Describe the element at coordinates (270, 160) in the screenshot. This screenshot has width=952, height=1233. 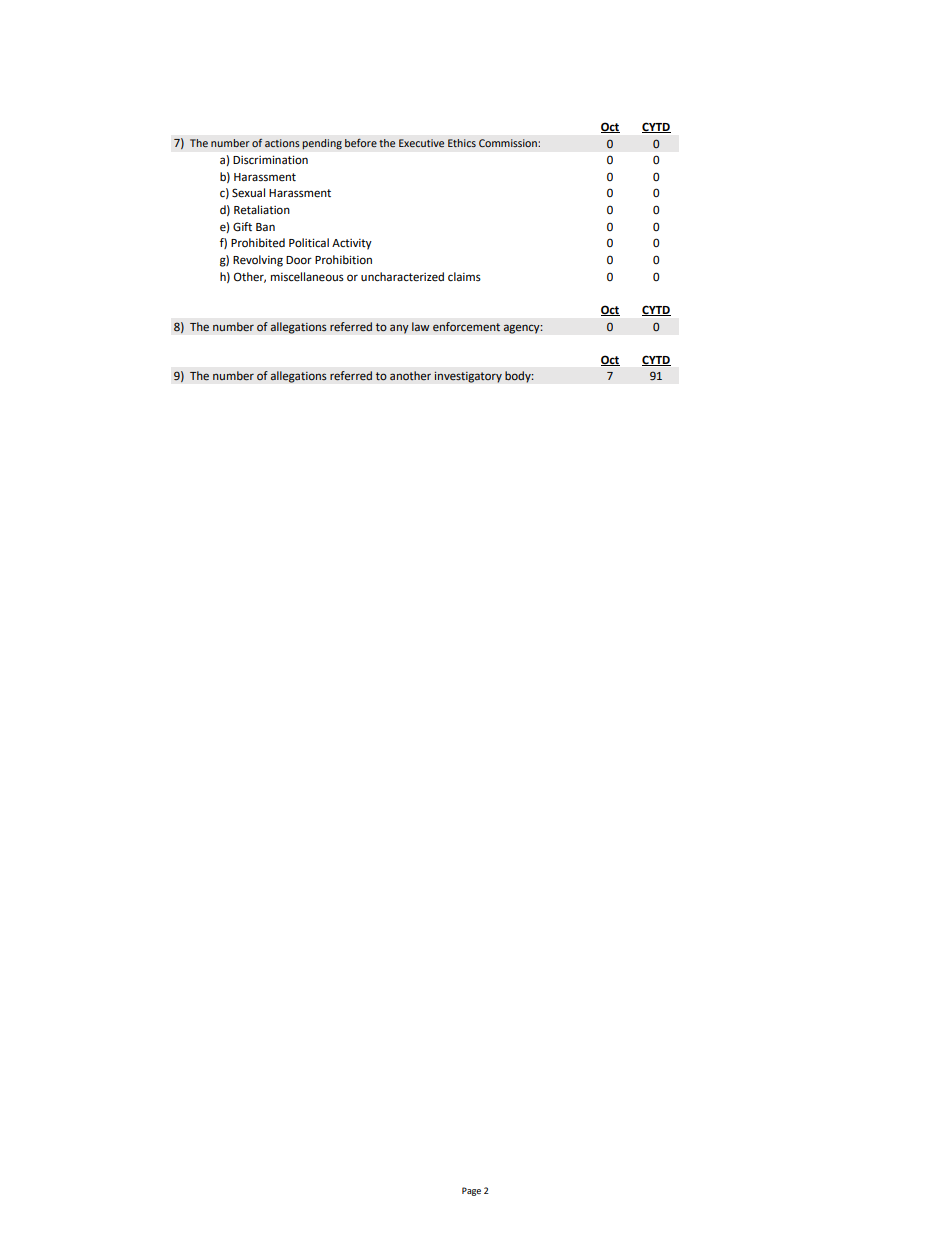
I see `Discrimination` at that location.
